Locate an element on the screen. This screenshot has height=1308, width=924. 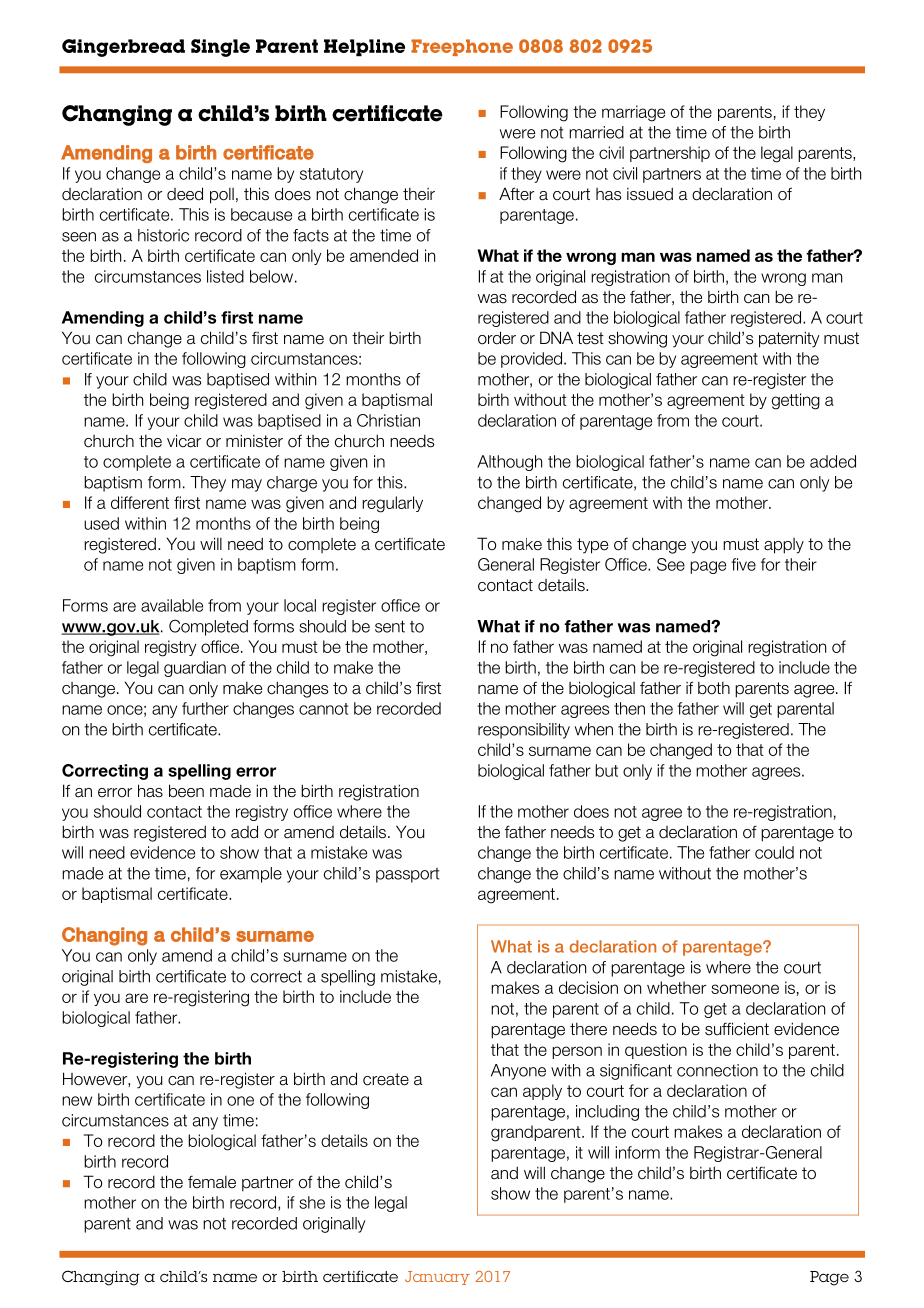
Gingerbread is located at coordinates (123, 48).
